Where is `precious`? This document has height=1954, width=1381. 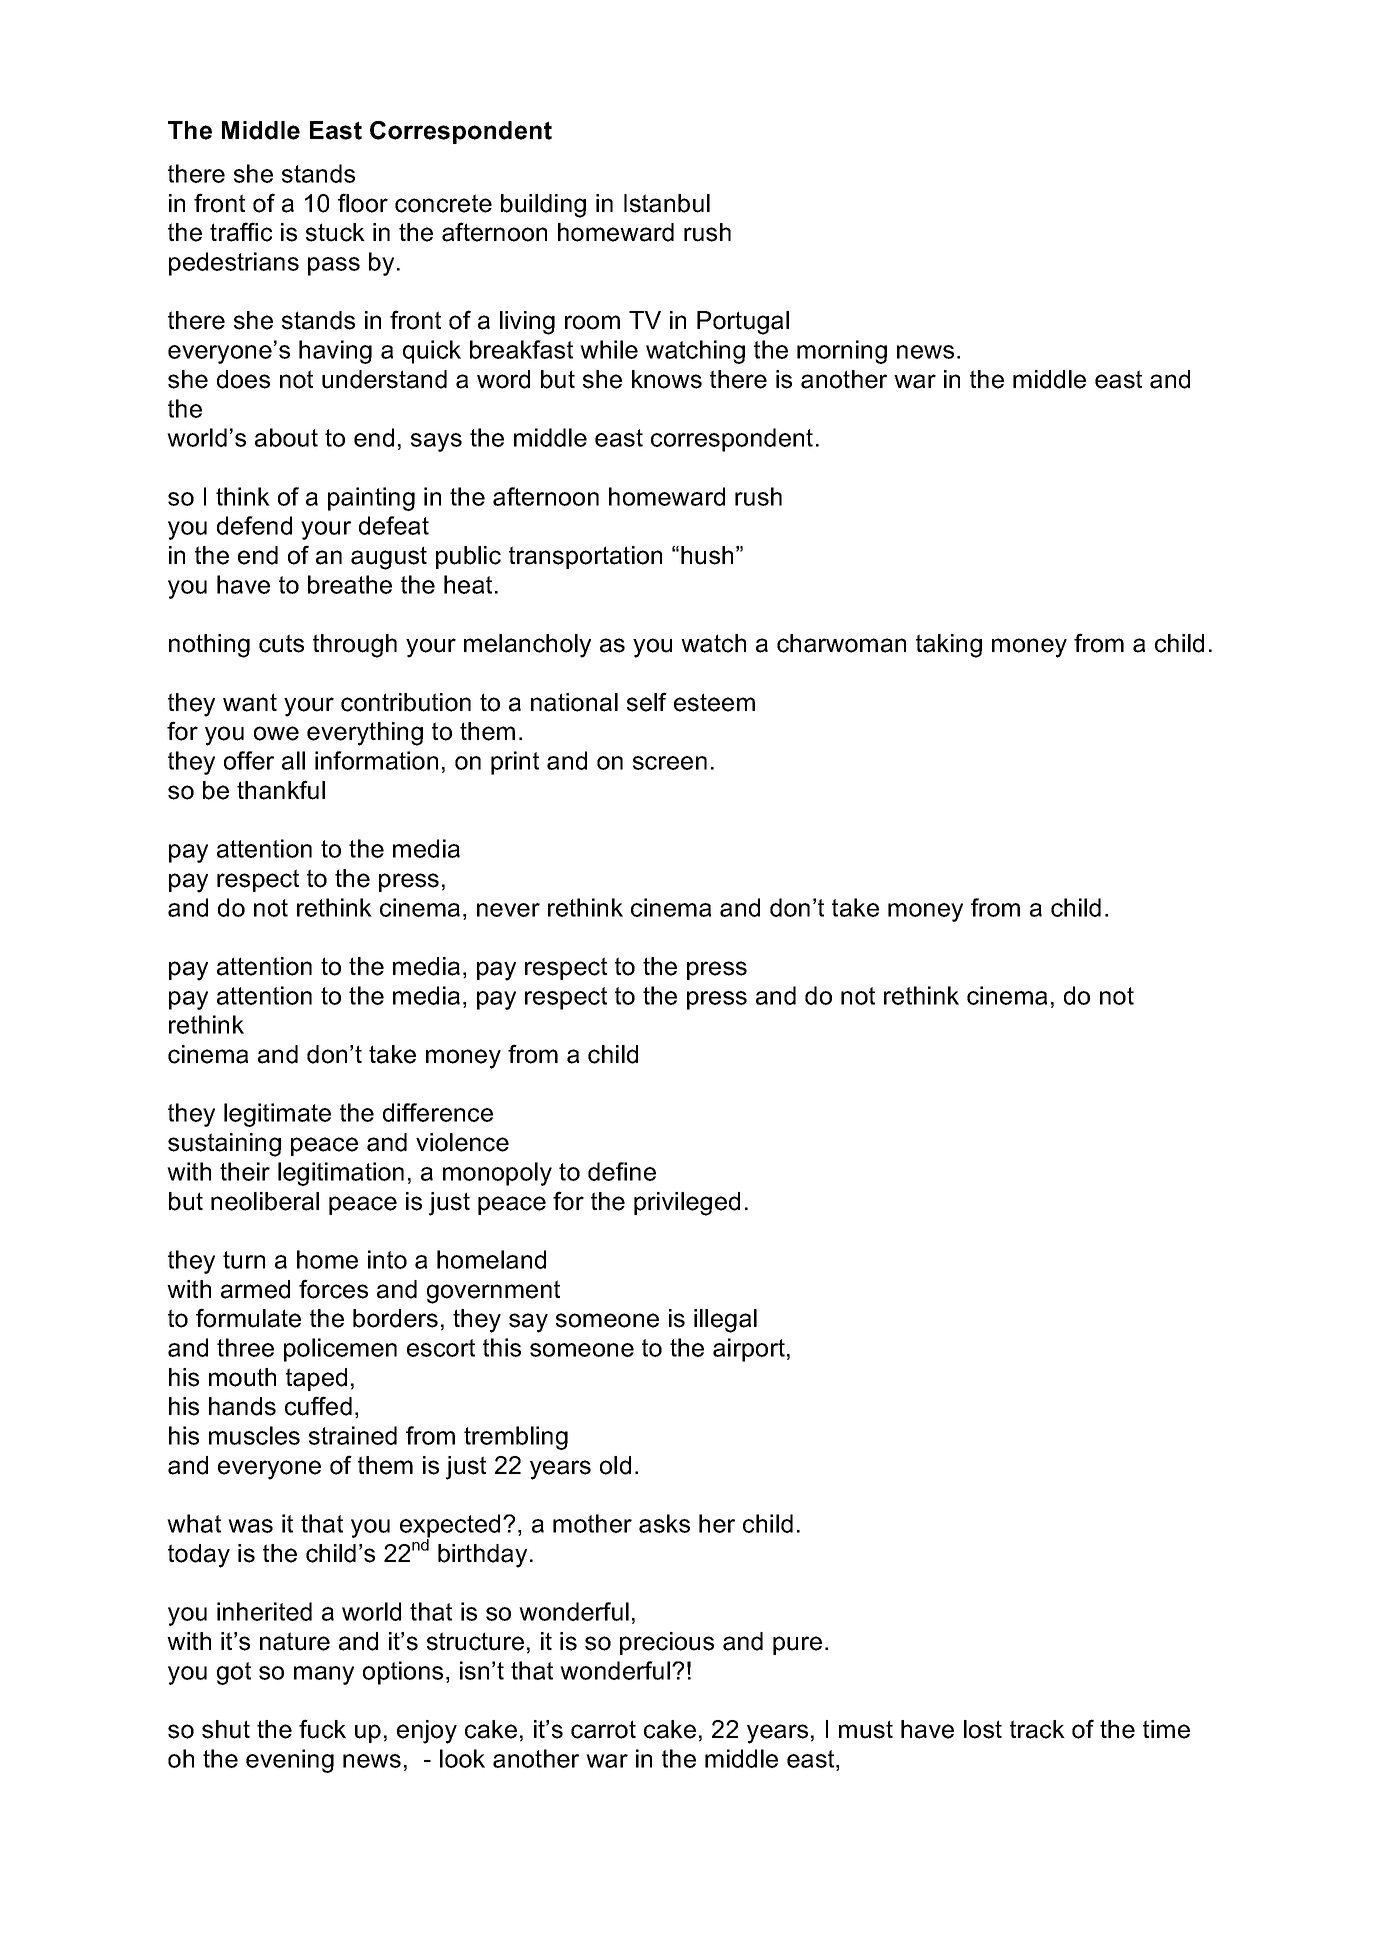 precious is located at coordinates (667, 1643).
